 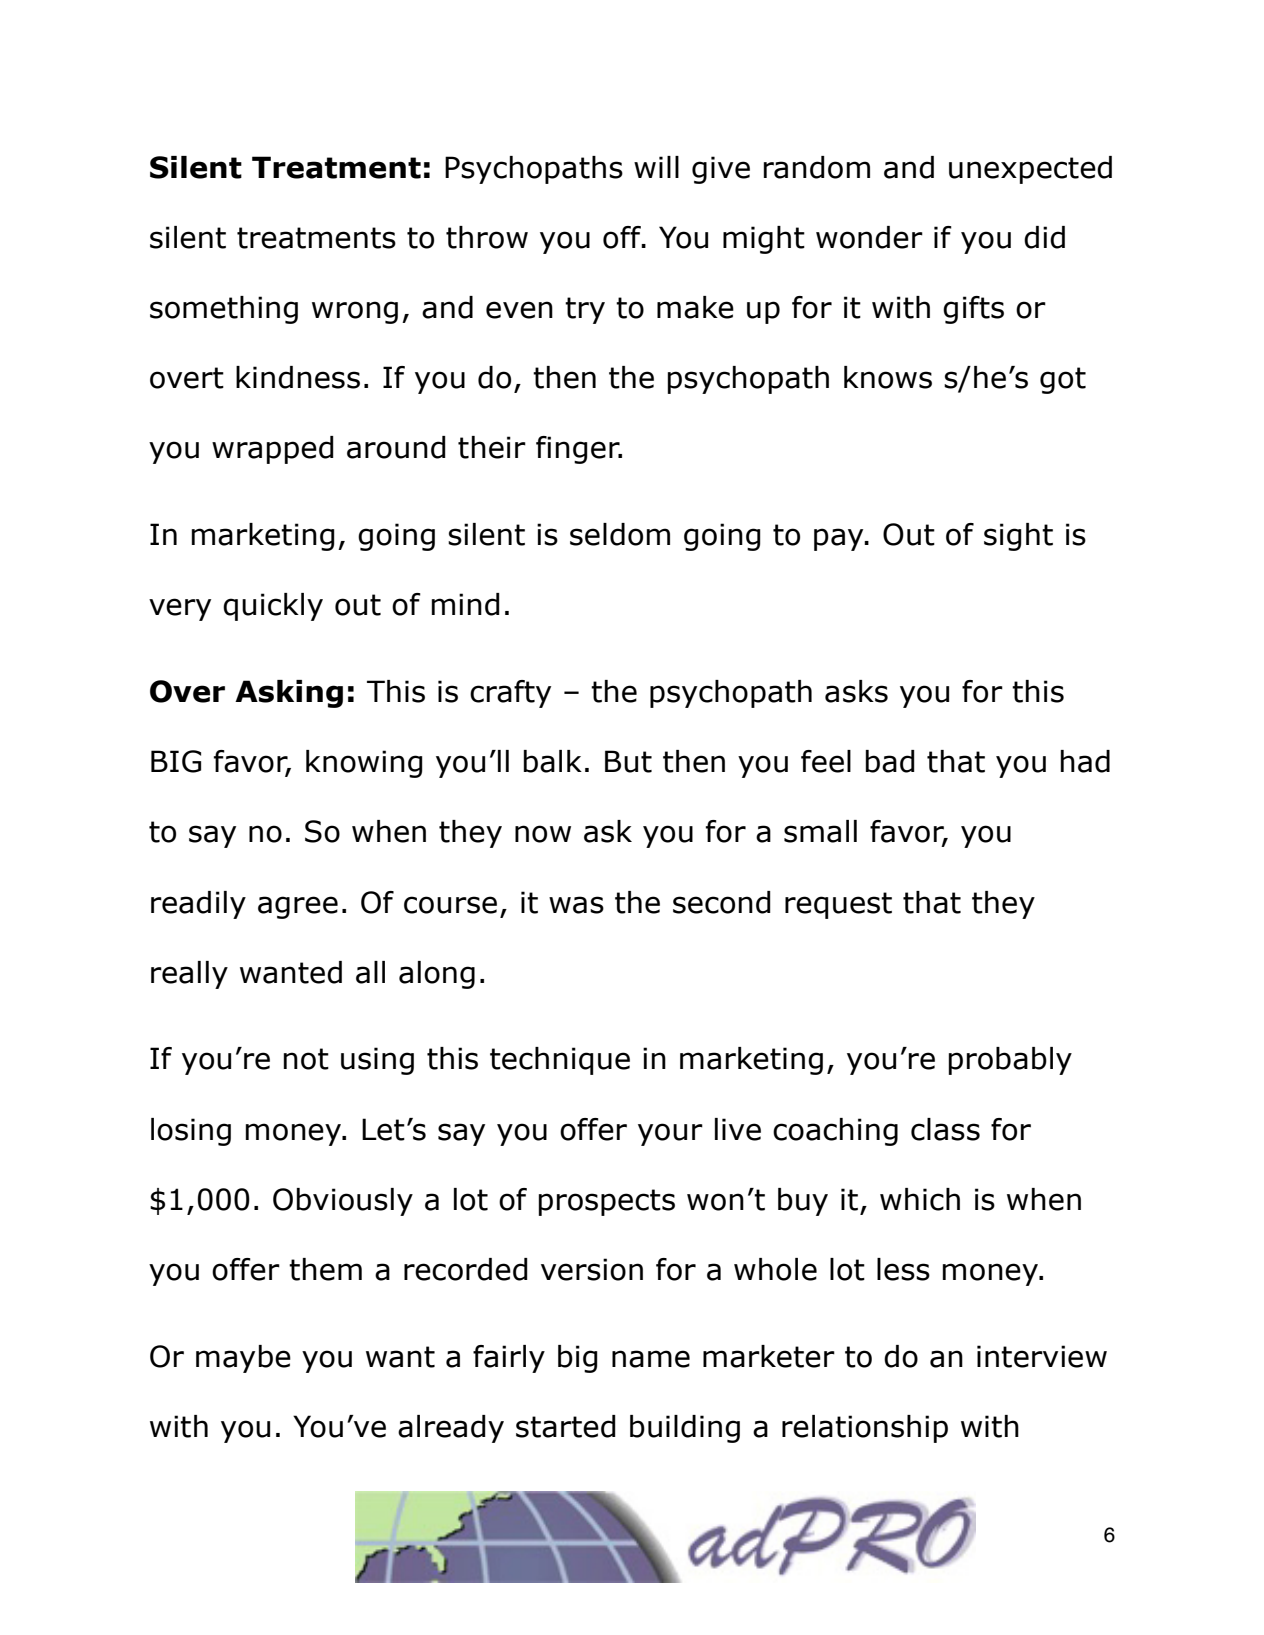 I want to click on wrapped, so click(x=273, y=450).
